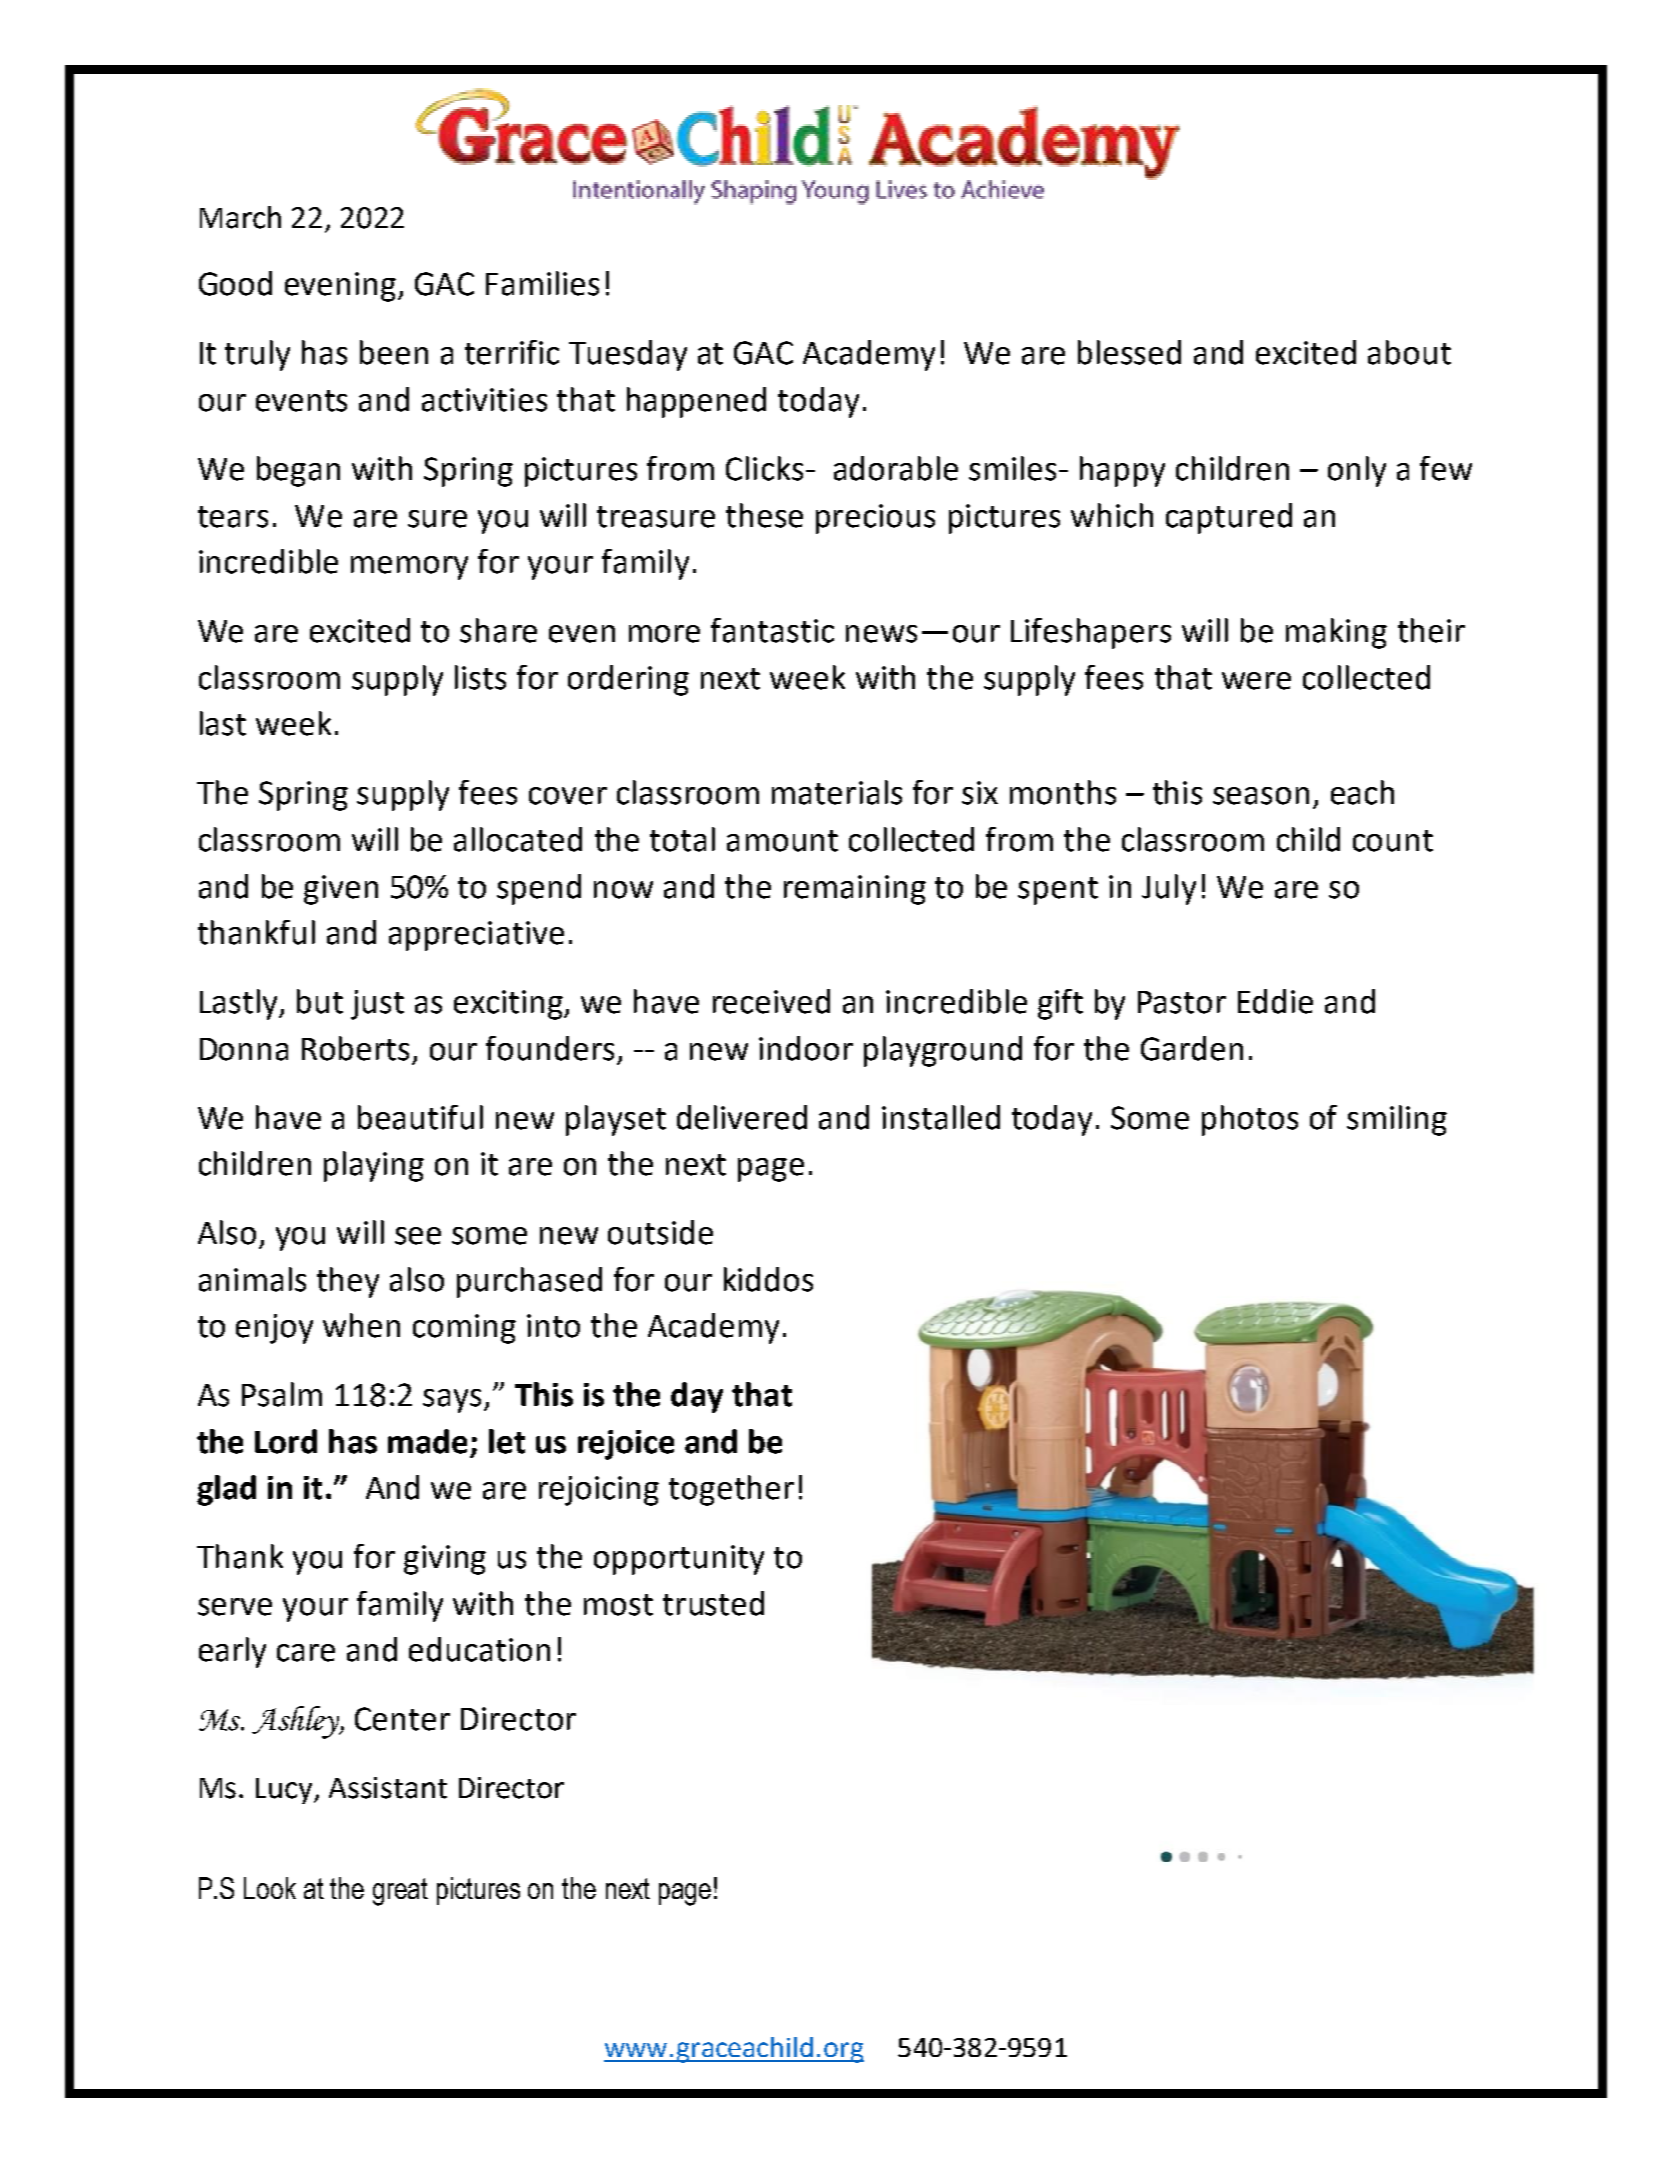 This screenshot has width=1672, height=2163. What do you see at coordinates (713, 1603) in the screenshot?
I see `trusted` at bounding box center [713, 1603].
